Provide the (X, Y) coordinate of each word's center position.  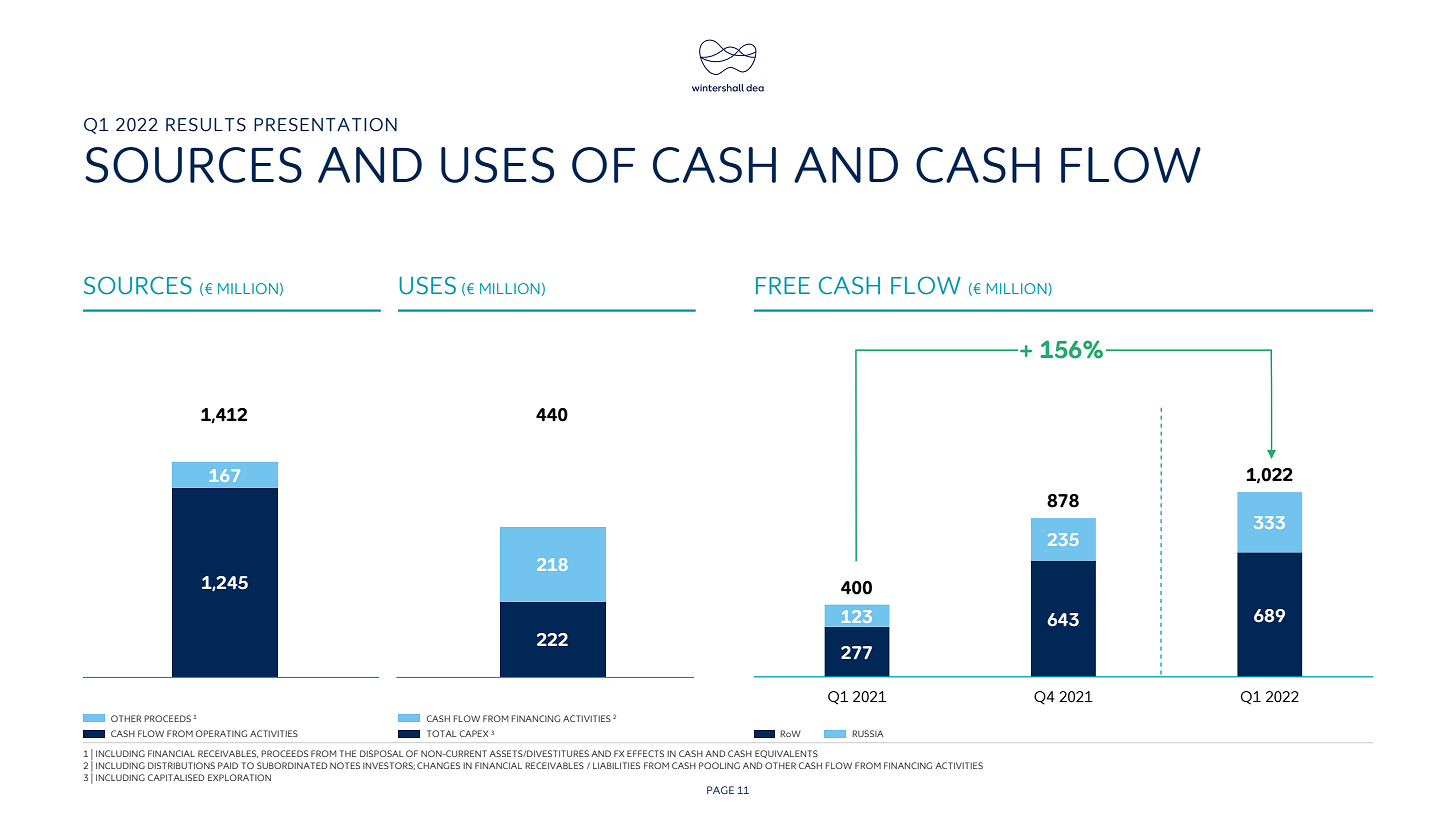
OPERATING (221, 733)
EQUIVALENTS (786, 754)
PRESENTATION (325, 125)
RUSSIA (868, 733)
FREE (783, 285)
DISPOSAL (381, 753)
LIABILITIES (616, 765)
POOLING (719, 765)
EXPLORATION (239, 777)
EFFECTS (645, 753)
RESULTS (206, 125)
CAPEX (474, 733)
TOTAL (441, 733)
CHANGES (438, 765)
